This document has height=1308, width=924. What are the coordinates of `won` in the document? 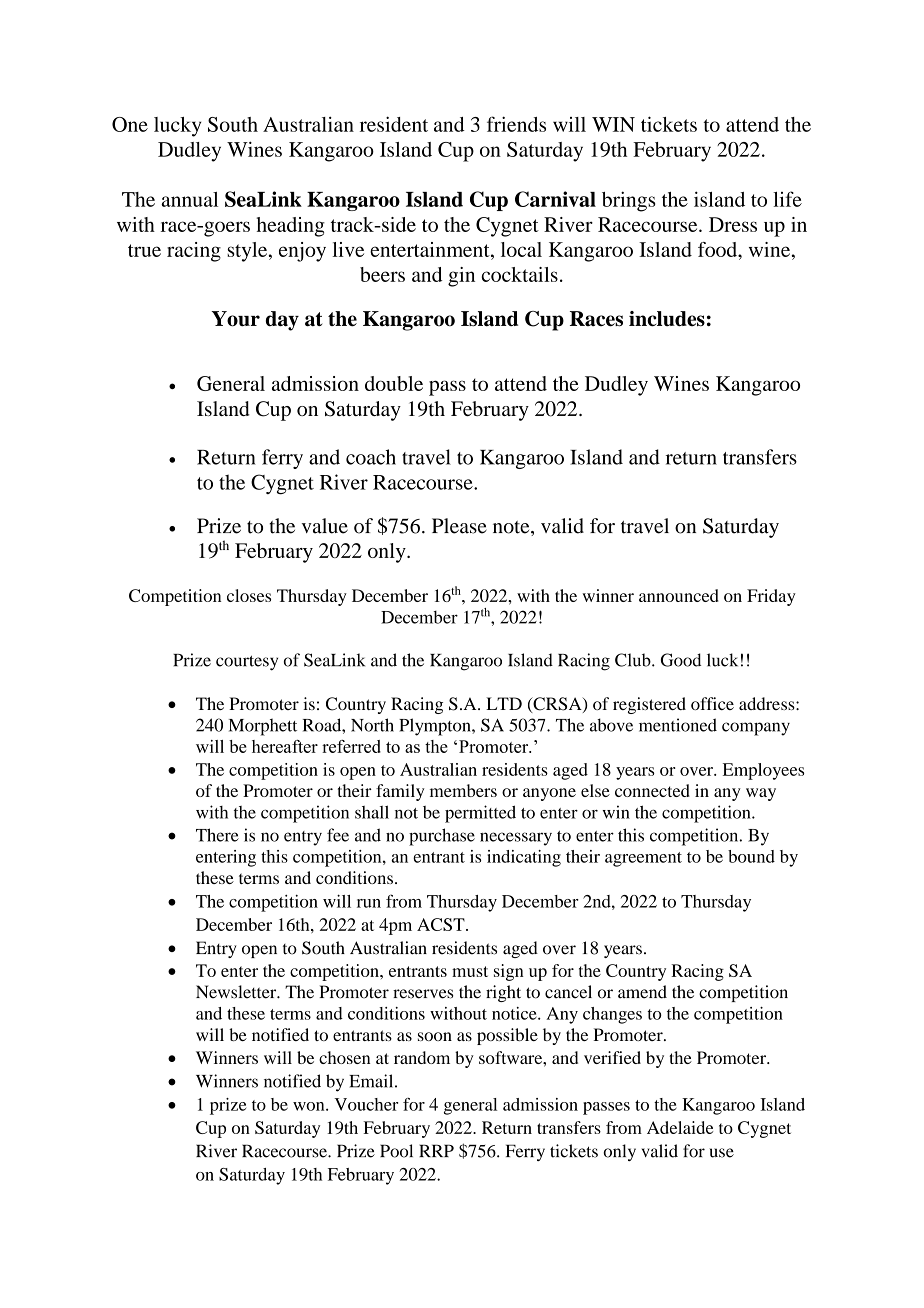 It's located at (310, 1106).
